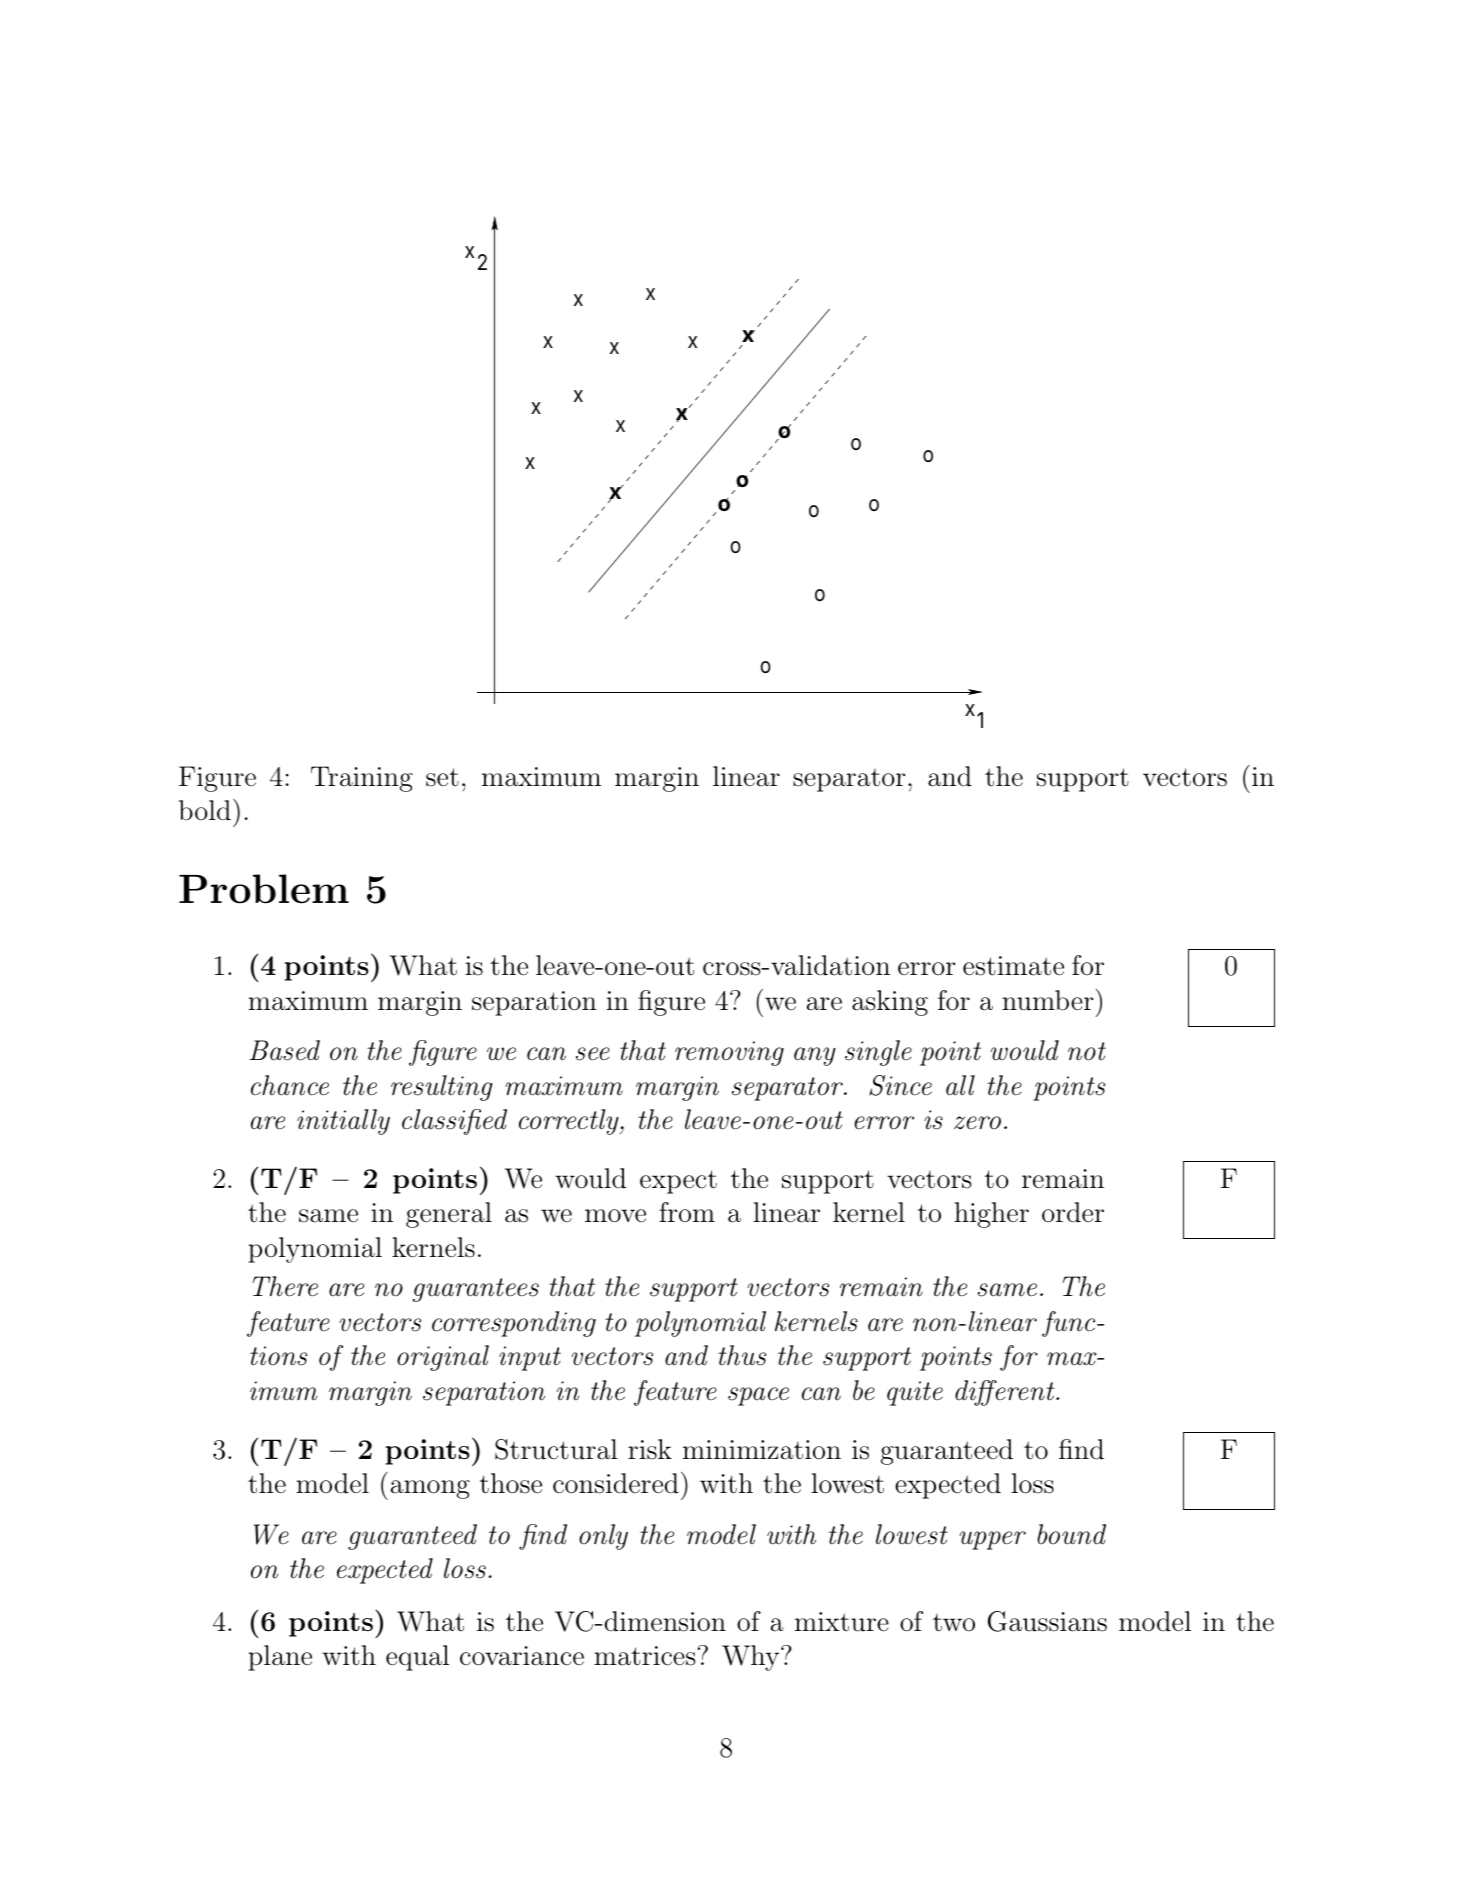  Describe the element at coordinates (280, 1658) in the image. I see `plane` at that location.
